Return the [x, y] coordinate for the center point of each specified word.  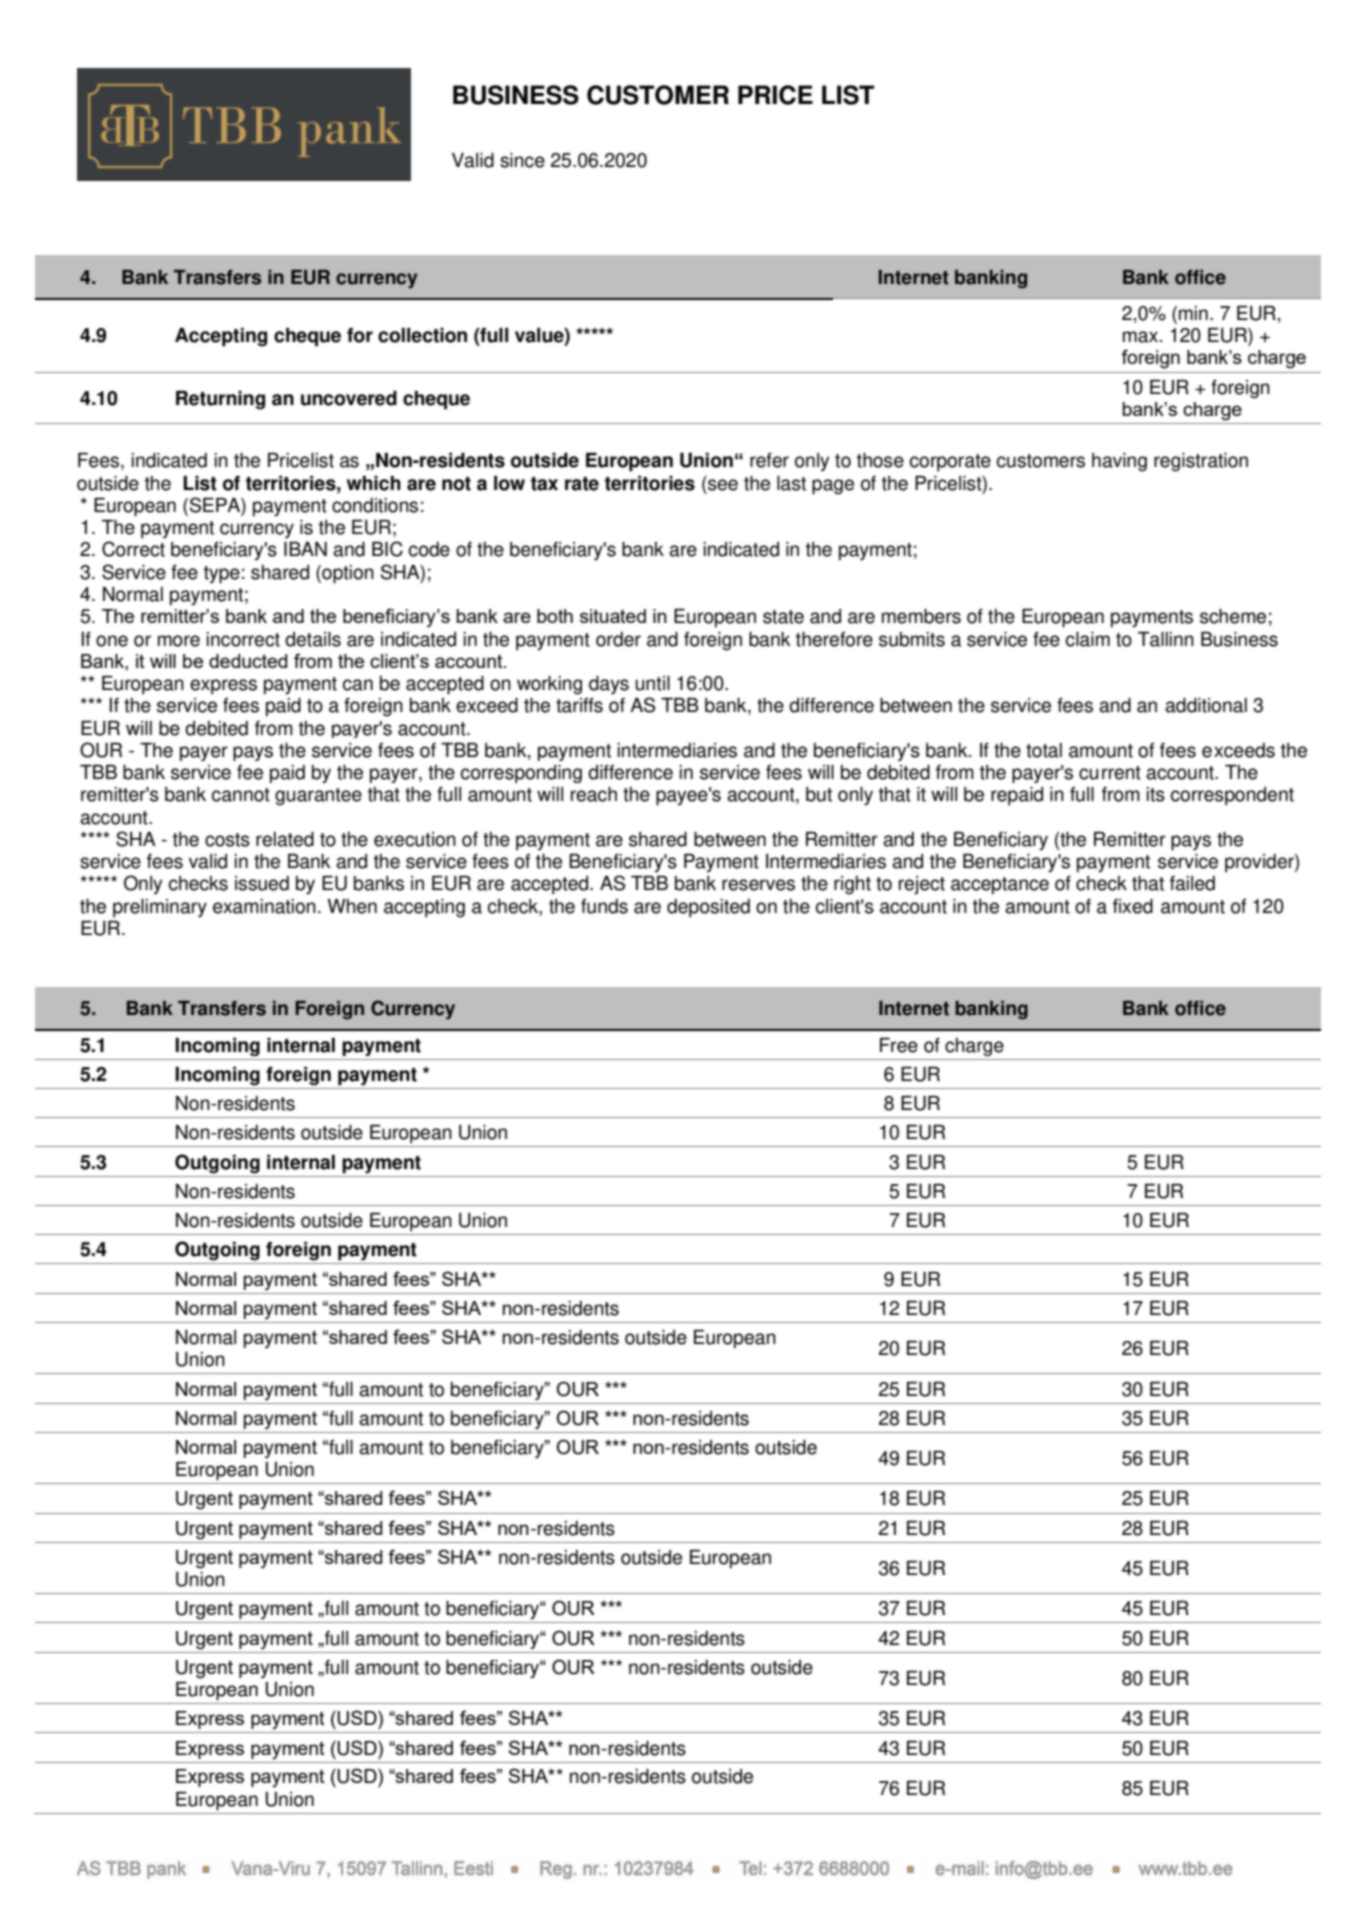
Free [899, 1045]
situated [613, 616]
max [1140, 337]
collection [422, 335]
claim [1088, 639]
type [222, 575]
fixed [1133, 906]
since [522, 160]
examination [264, 906]
